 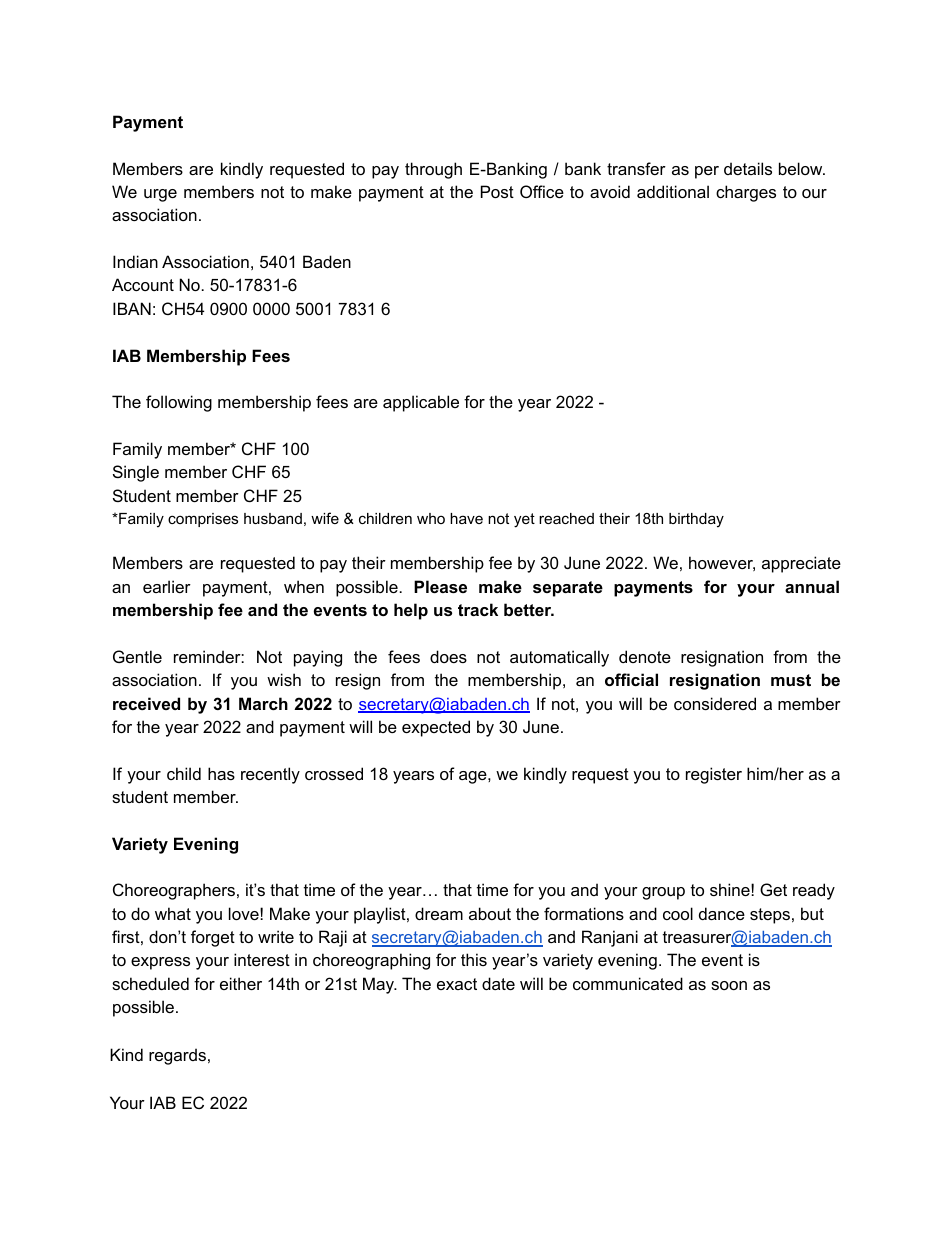 What do you see at coordinates (746, 193) in the screenshot?
I see `charges` at bounding box center [746, 193].
